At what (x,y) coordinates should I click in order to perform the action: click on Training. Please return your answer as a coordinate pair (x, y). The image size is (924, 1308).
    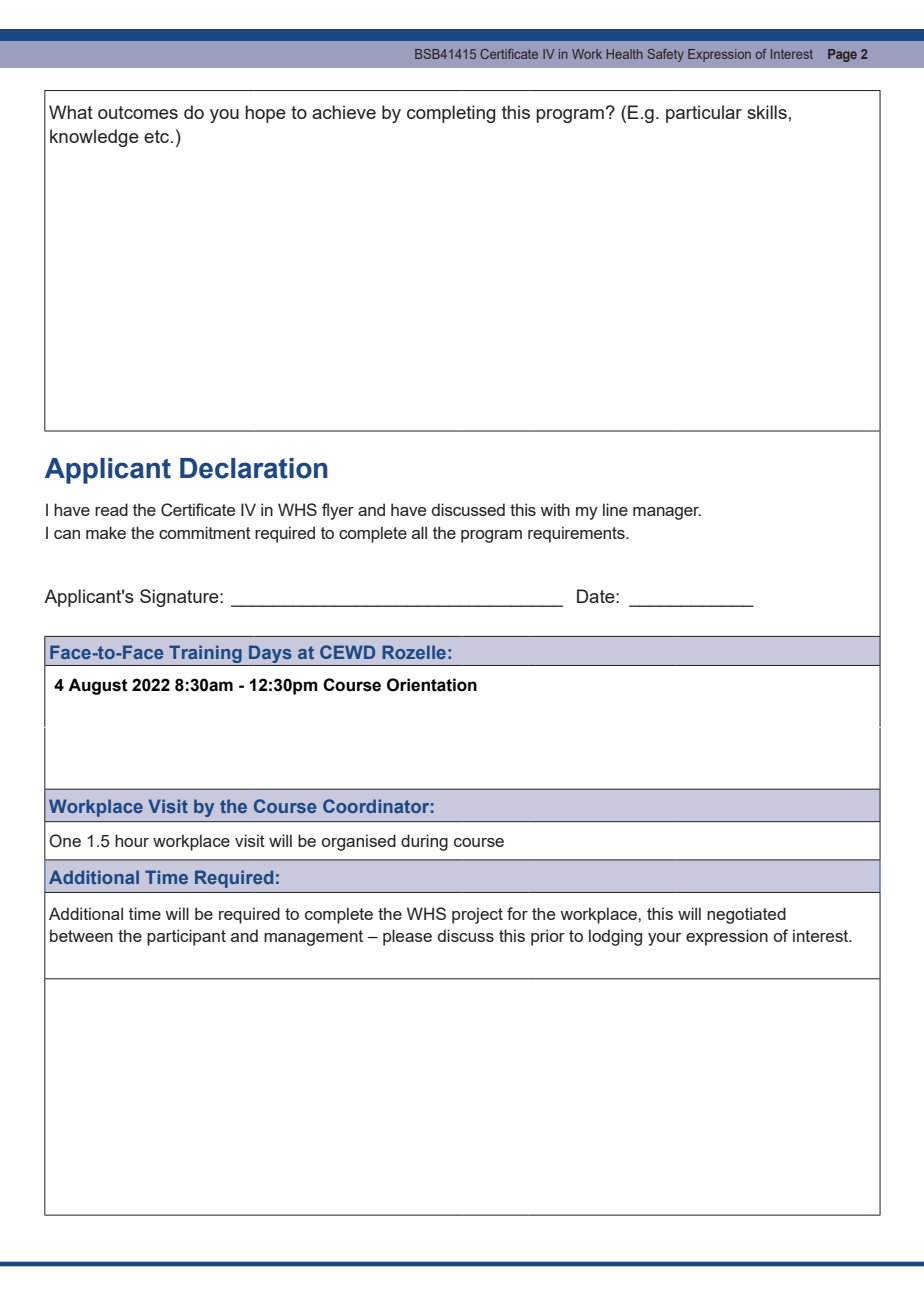
    Looking at the image, I should click on (205, 654).
